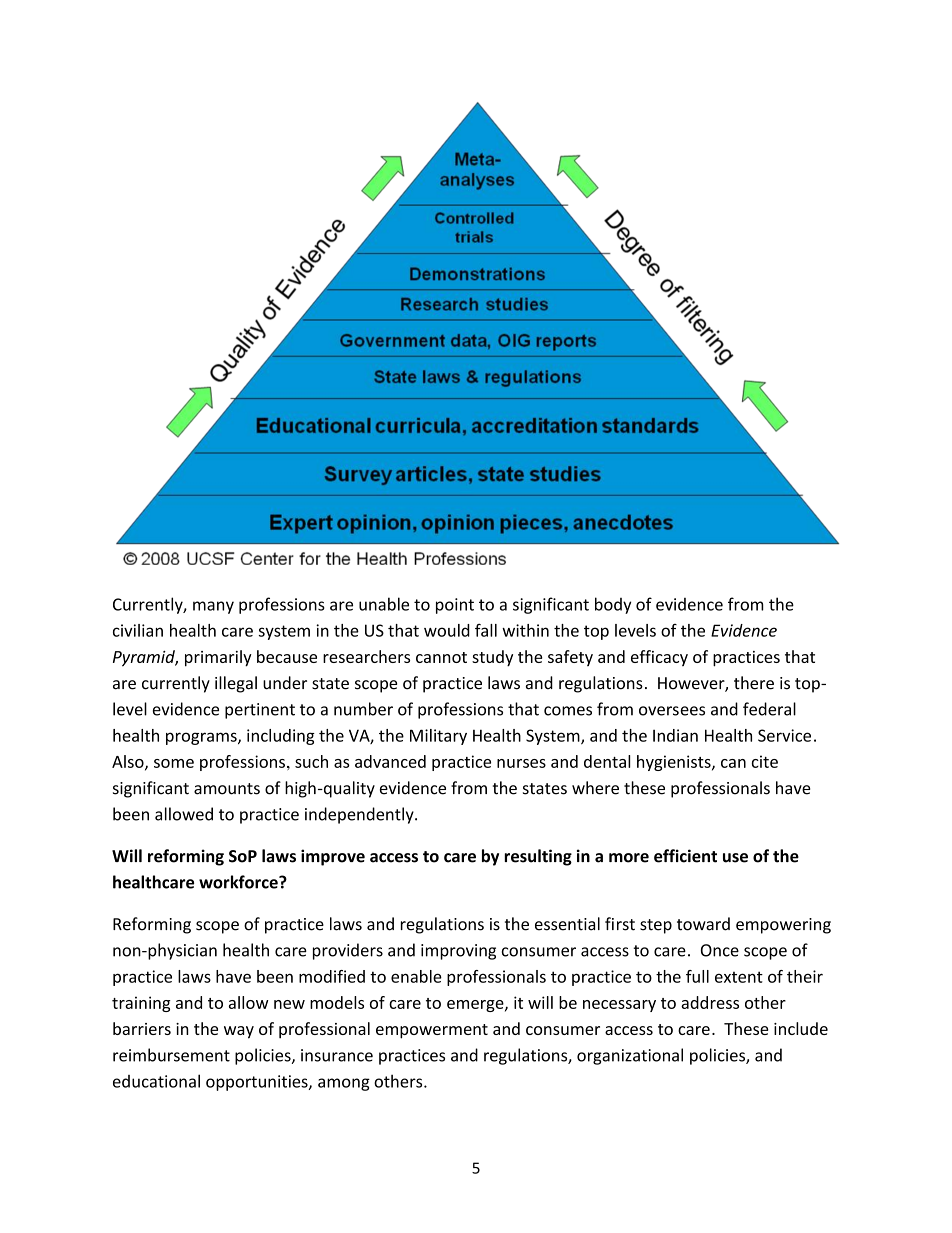  Describe the element at coordinates (675, 763) in the screenshot. I see `hygienists` at that location.
